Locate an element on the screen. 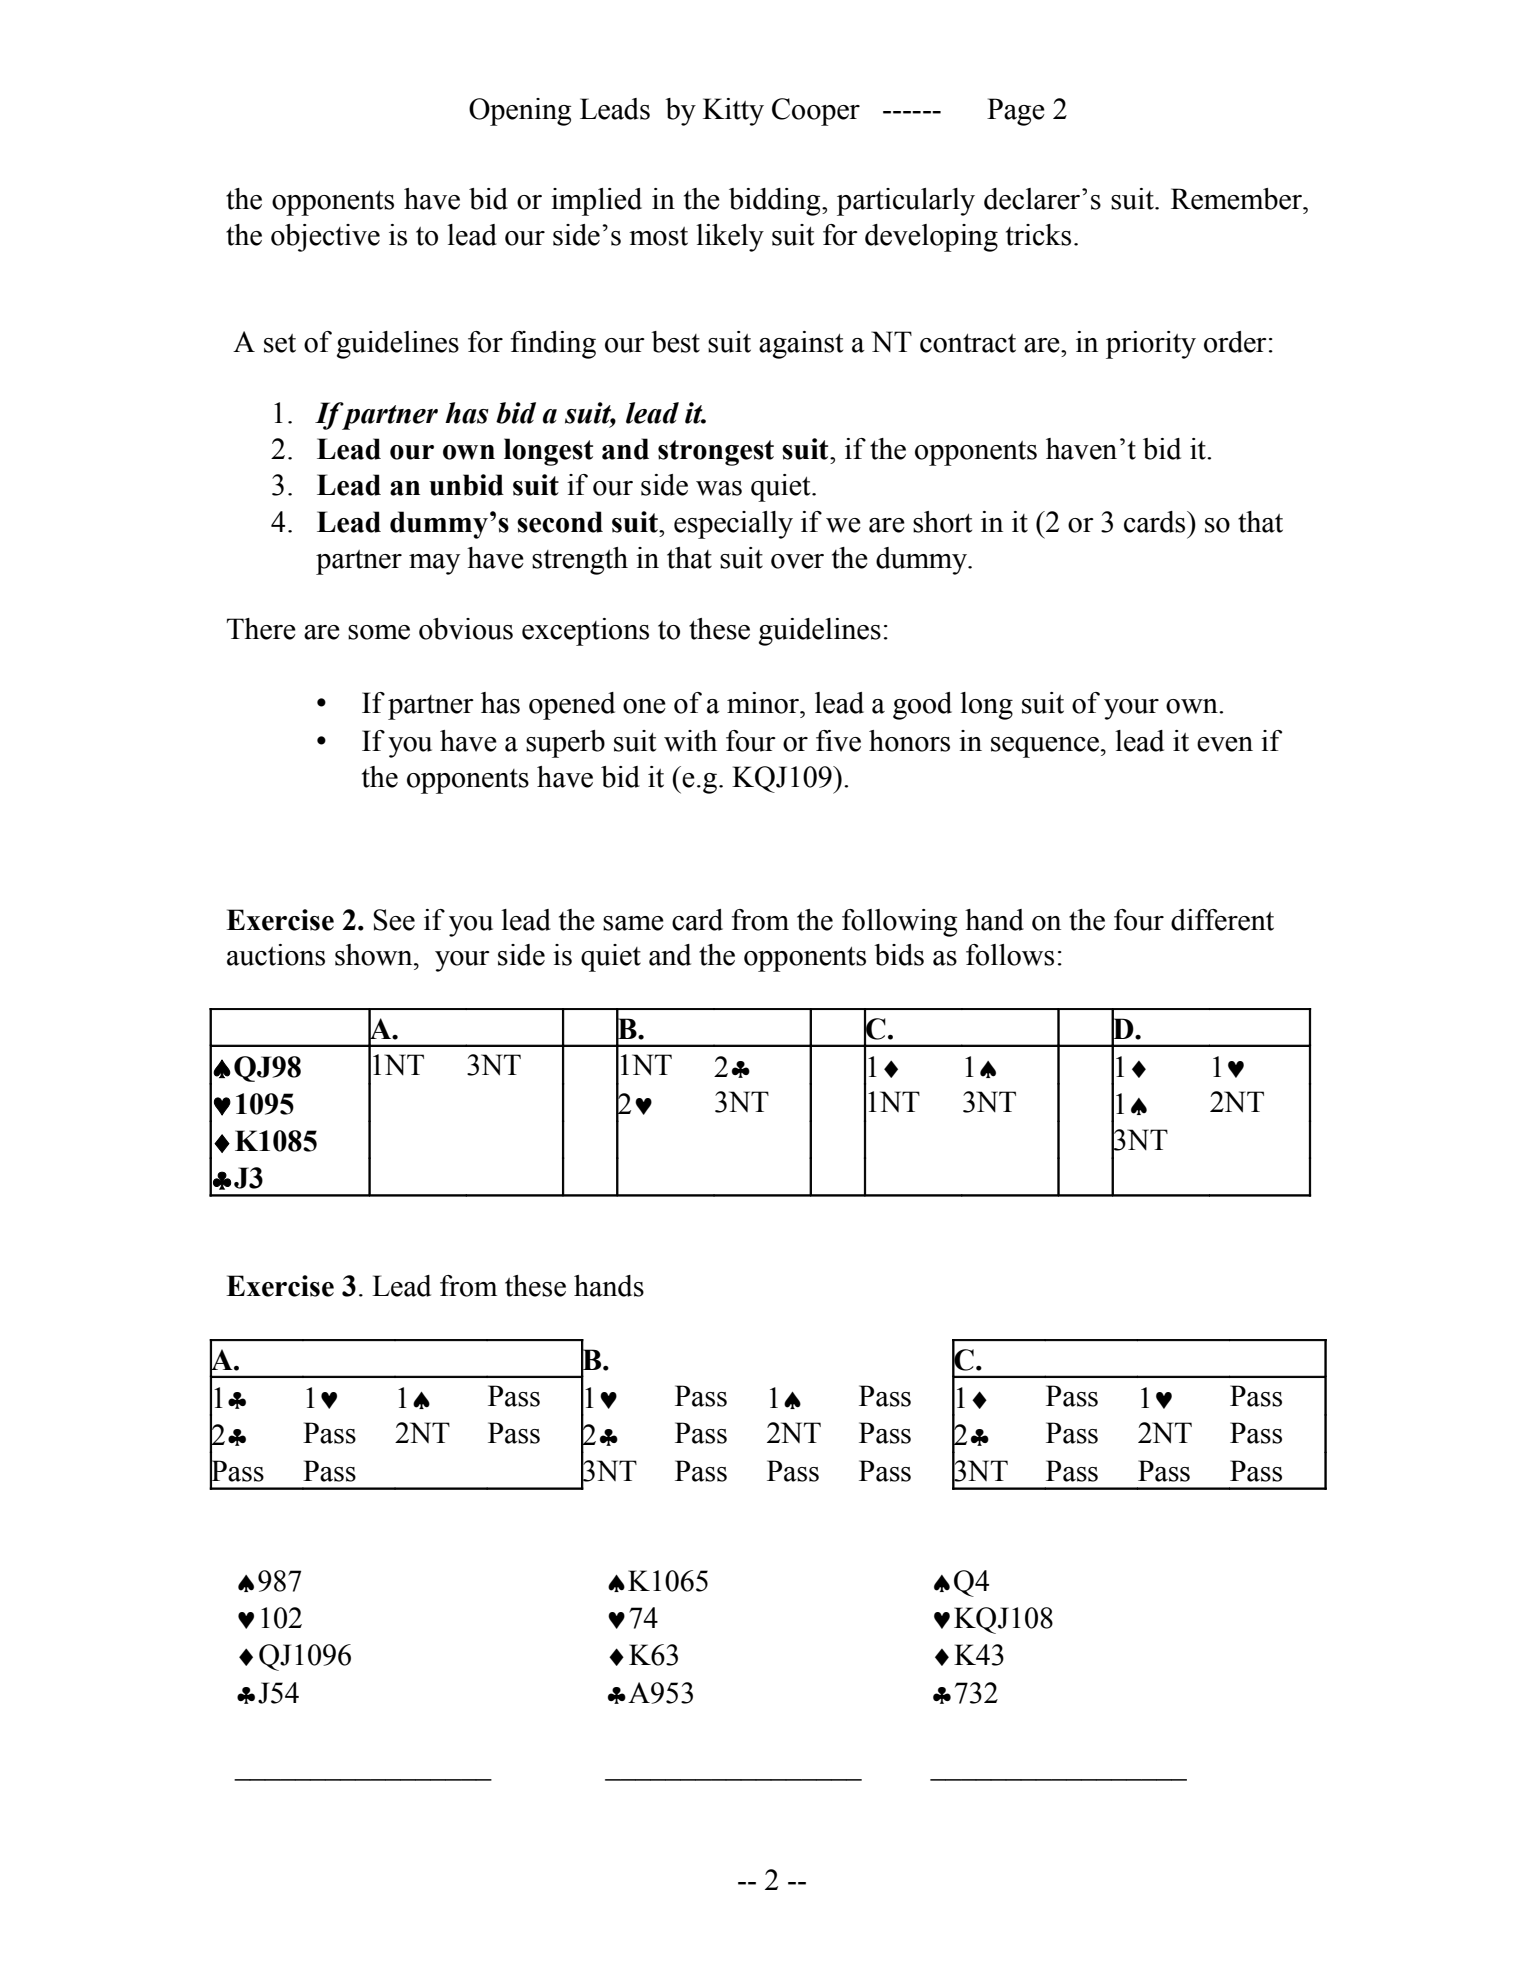  may is located at coordinates (434, 564).
